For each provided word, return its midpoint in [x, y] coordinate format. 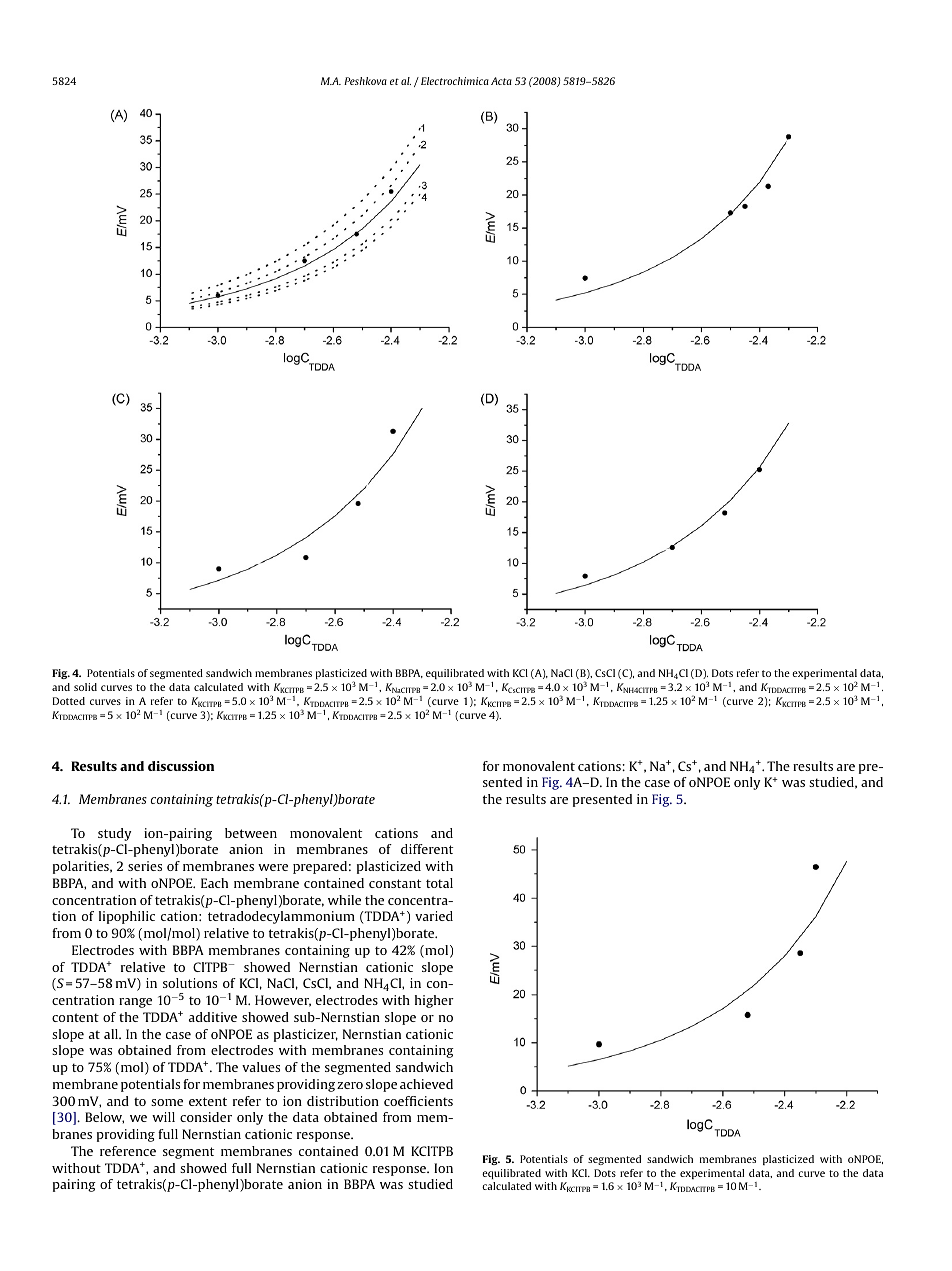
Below [104, 1118]
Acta [501, 81]
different [427, 849]
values [261, 1067]
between [251, 833]
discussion [181, 766]
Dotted [69, 701]
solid [85, 687]
